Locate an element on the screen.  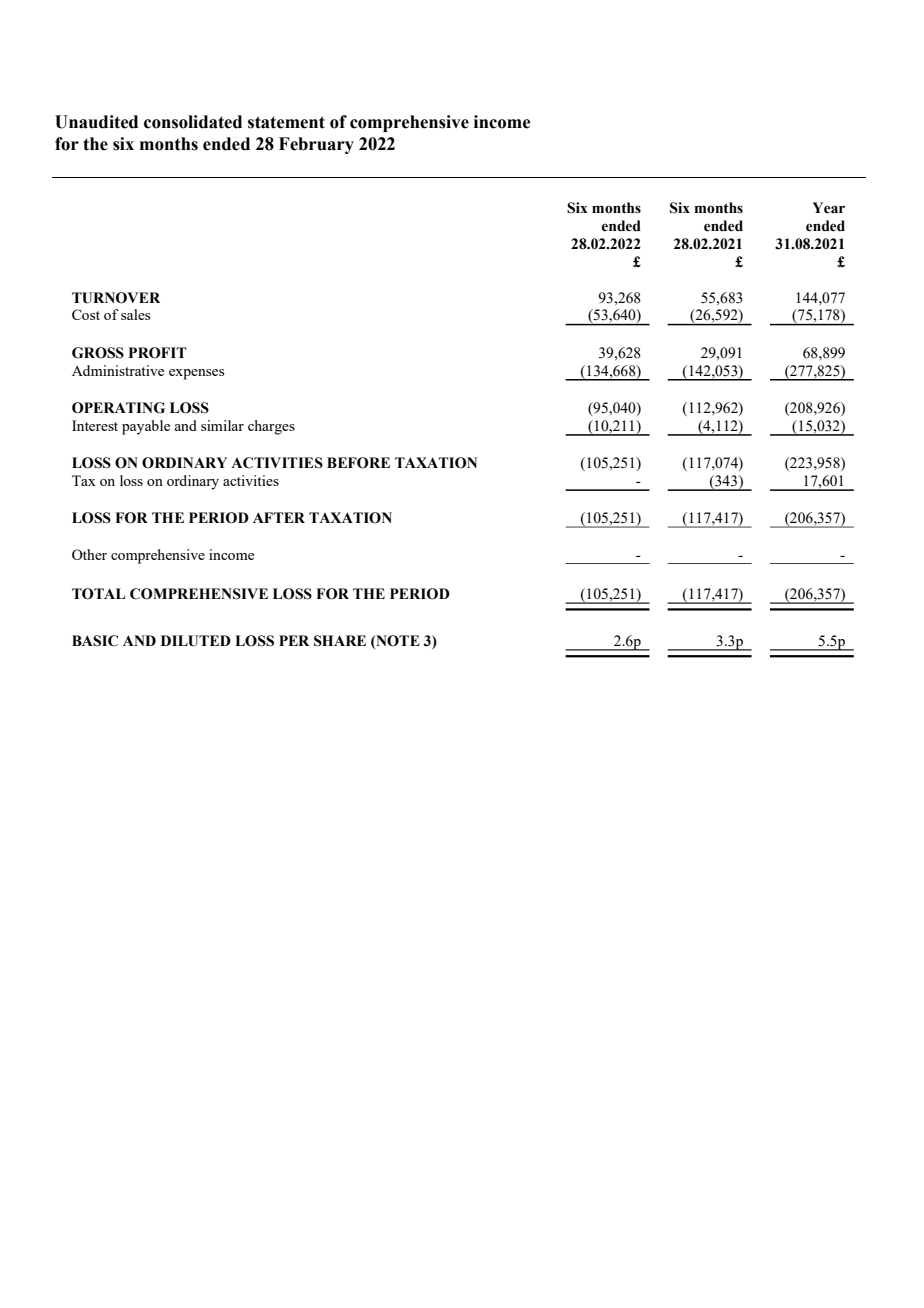
sales is located at coordinates (135, 314).
